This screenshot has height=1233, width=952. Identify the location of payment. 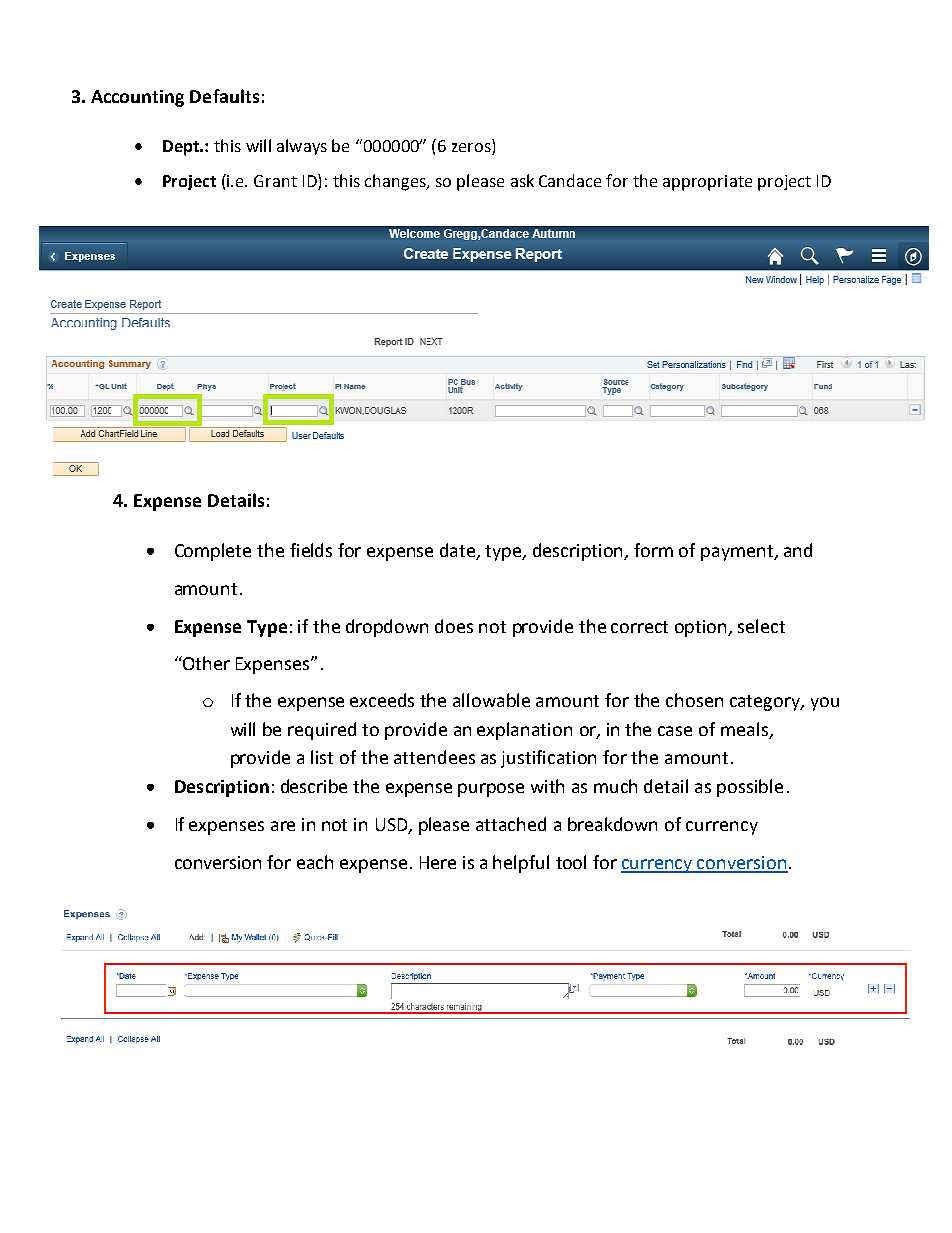
(738, 553).
